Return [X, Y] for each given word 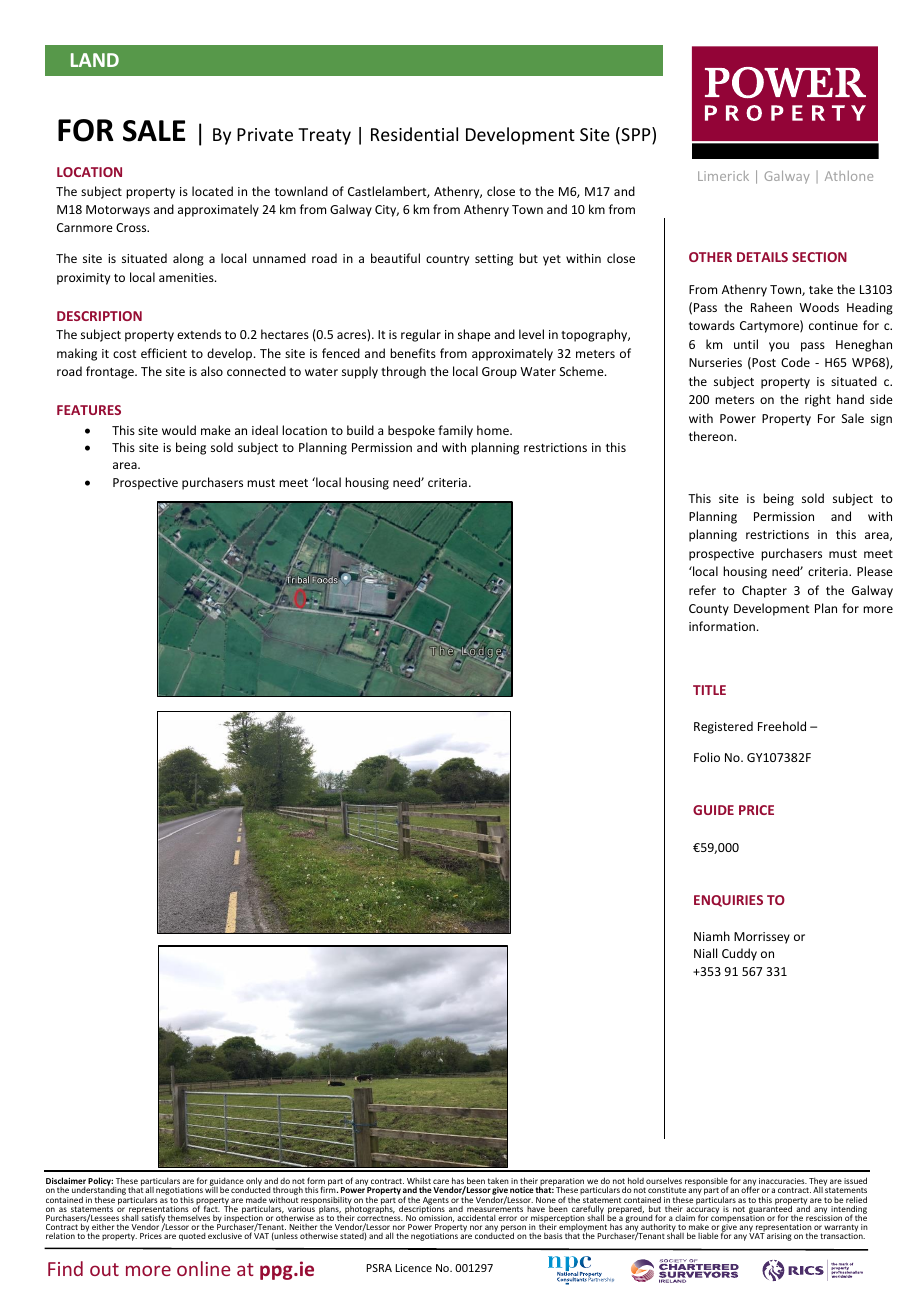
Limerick [723, 176]
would [179, 430]
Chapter [764, 591]
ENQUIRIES [728, 901]
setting [494, 260]
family [455, 431]
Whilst [419, 1182]
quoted [192, 1237]
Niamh [712, 936]
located [212, 191]
